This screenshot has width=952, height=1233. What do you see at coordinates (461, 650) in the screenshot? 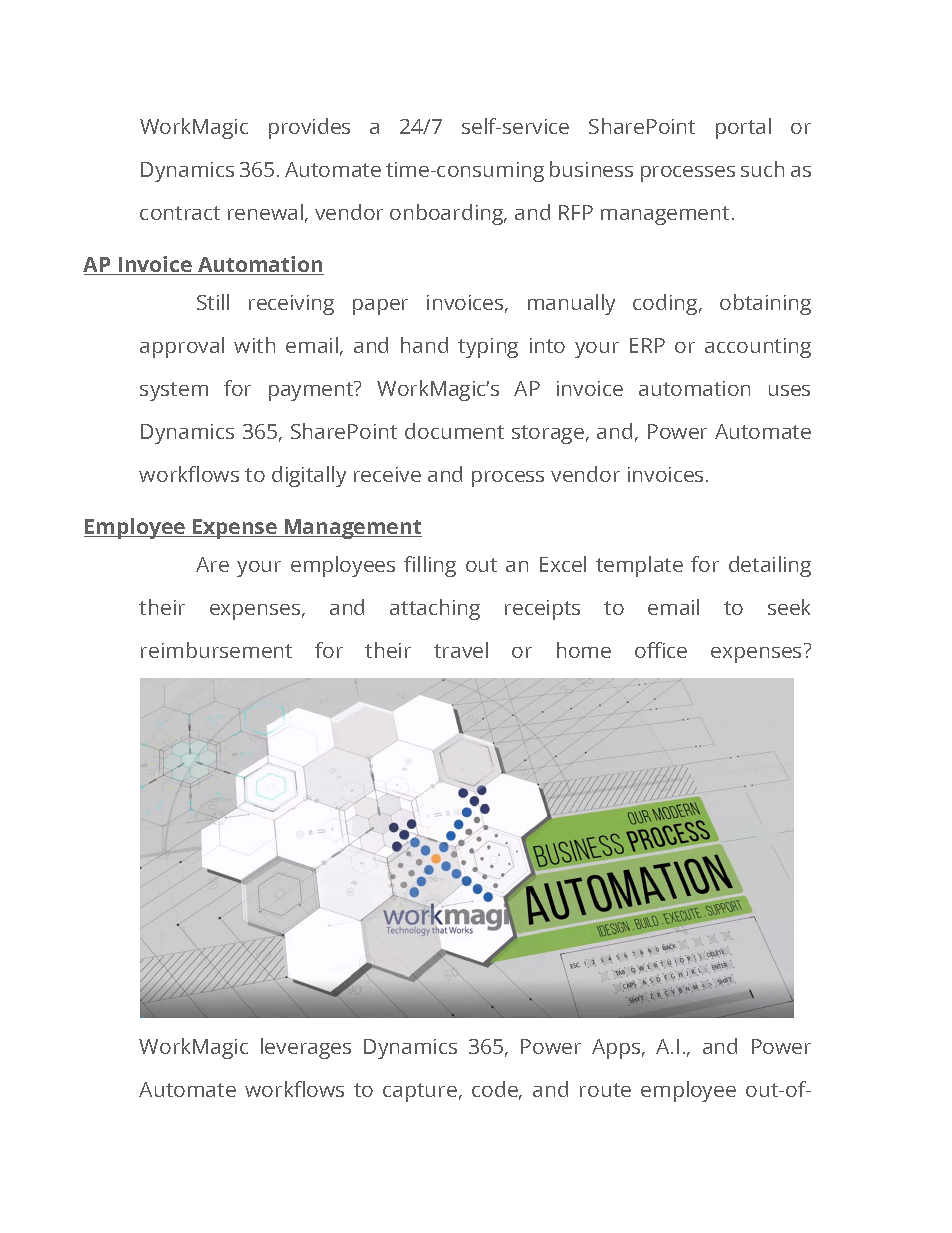
I see `travel` at bounding box center [461, 650].
